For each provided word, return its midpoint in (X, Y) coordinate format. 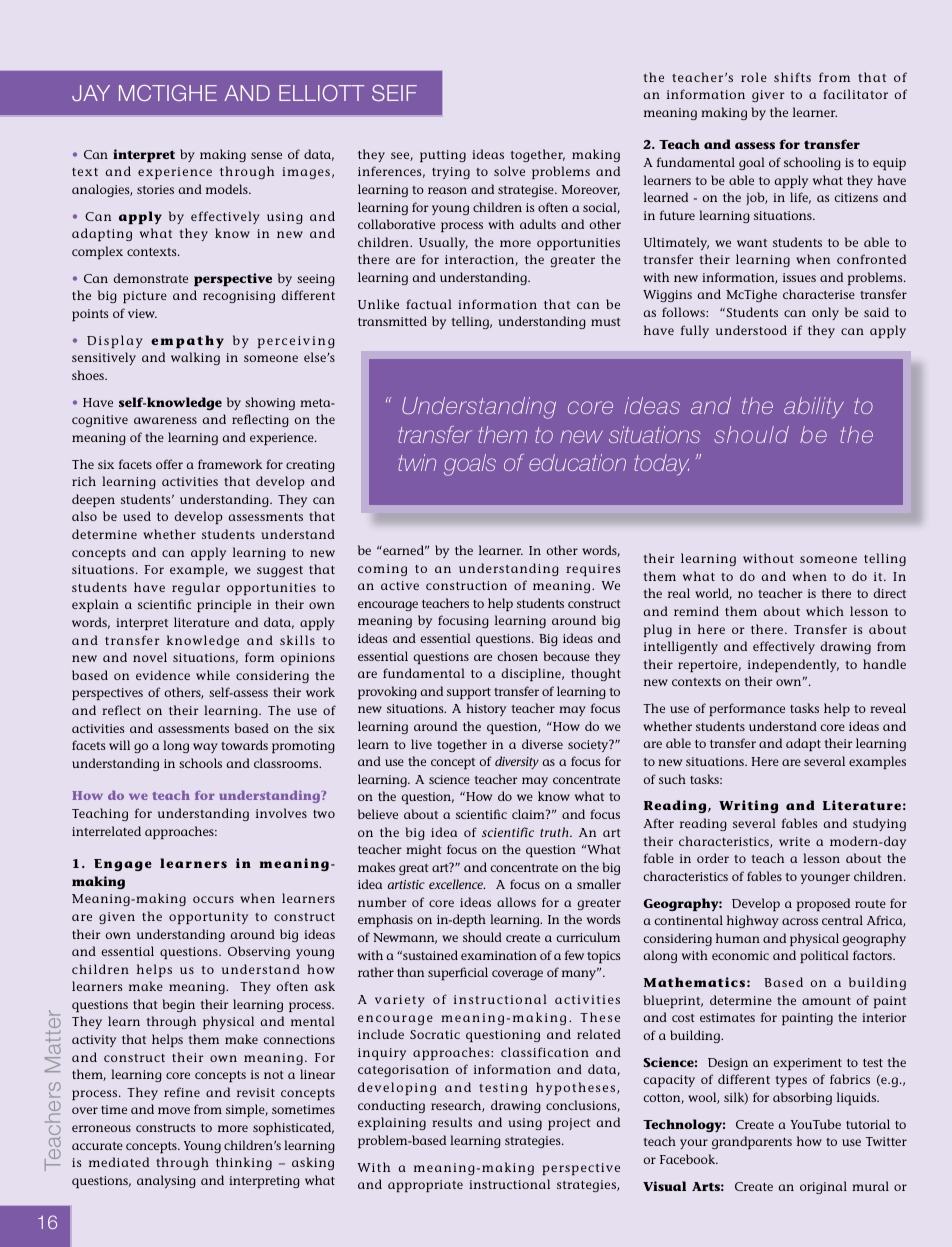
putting (443, 156)
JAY (91, 93)
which (825, 611)
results (452, 1122)
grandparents (752, 1142)
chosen (518, 656)
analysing (166, 1181)
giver (768, 96)
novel (150, 657)
